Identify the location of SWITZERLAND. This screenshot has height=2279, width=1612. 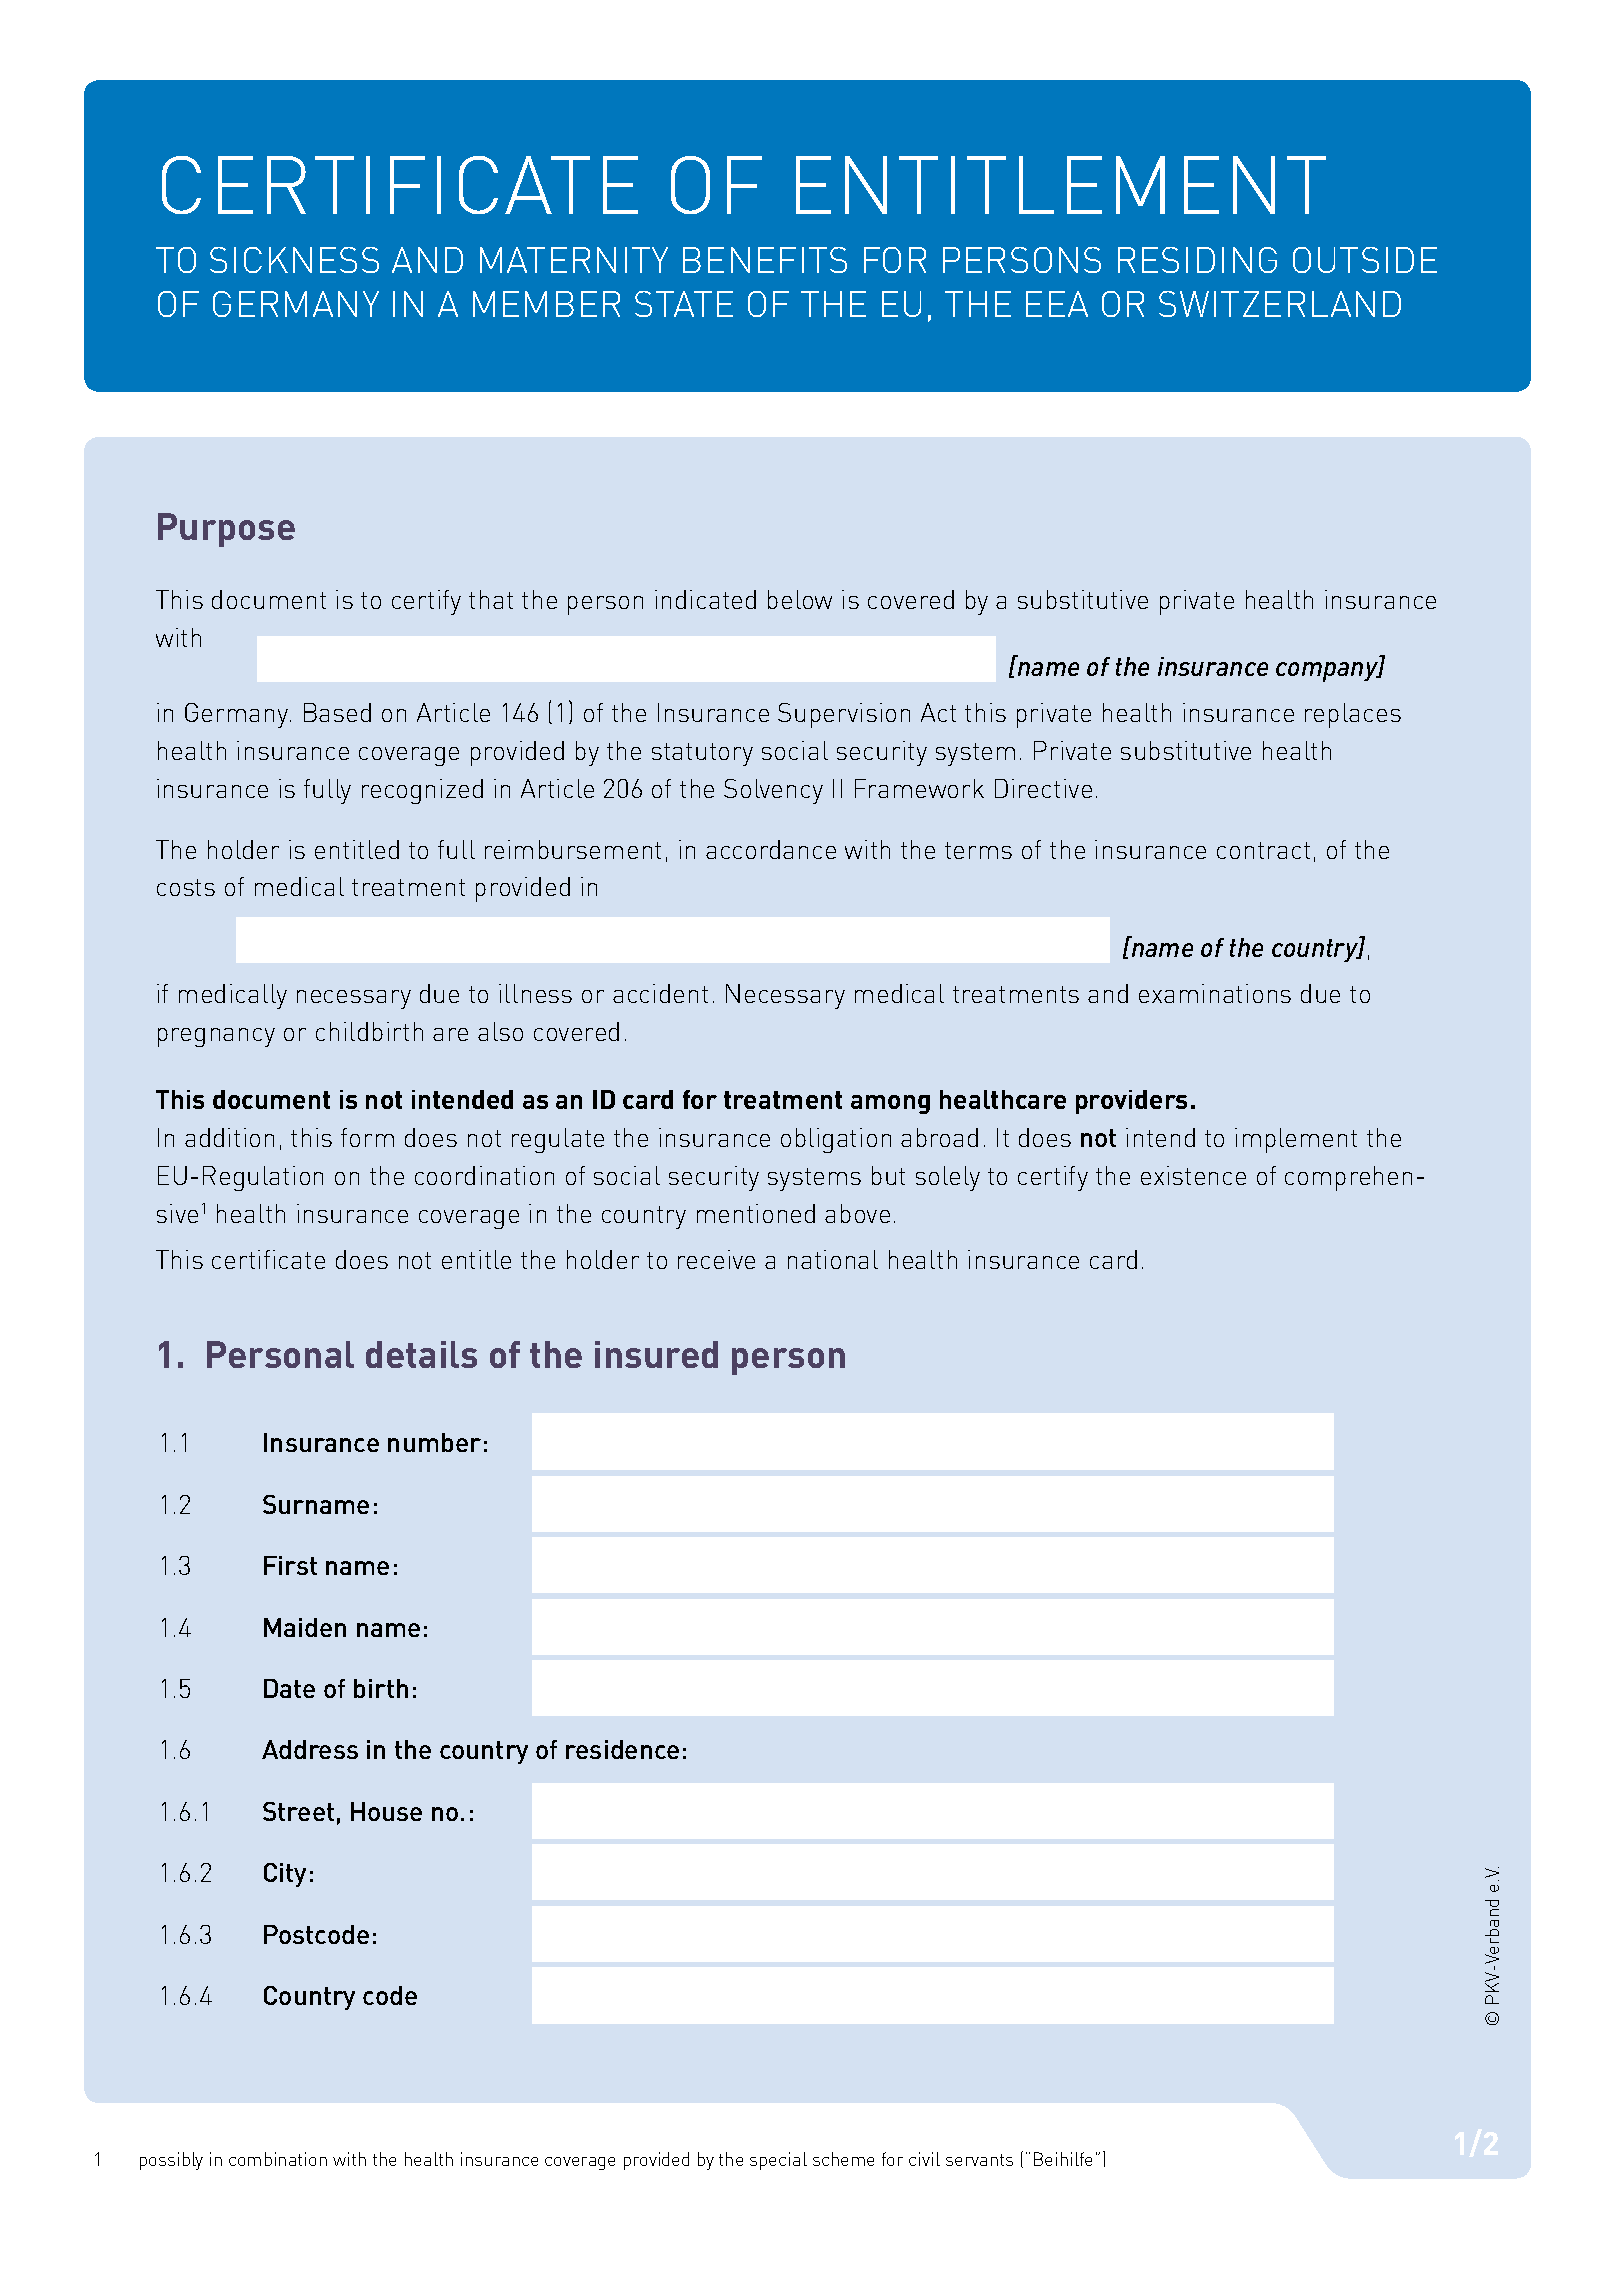
(1280, 304).
